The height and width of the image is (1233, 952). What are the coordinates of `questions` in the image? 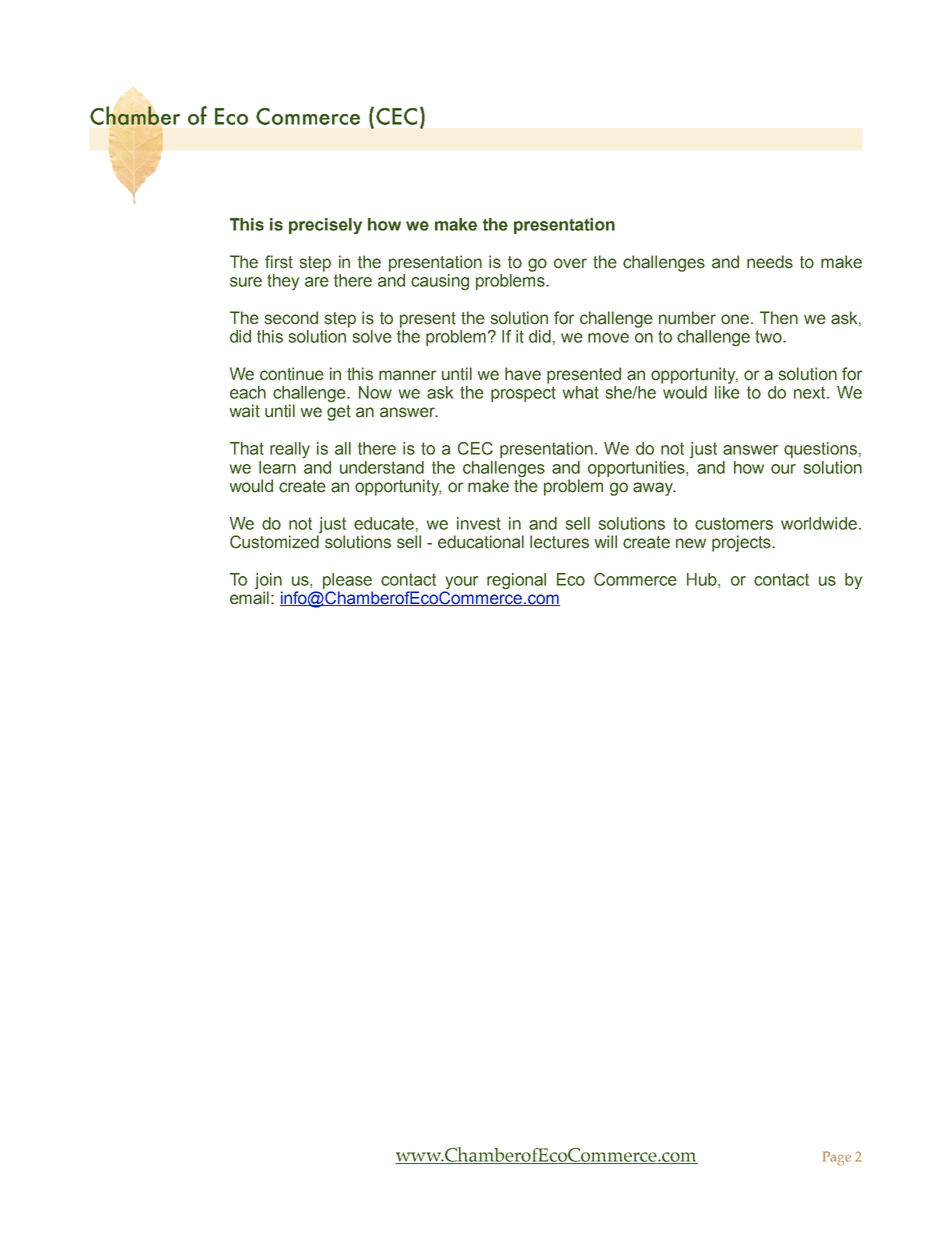 It's located at (820, 450).
